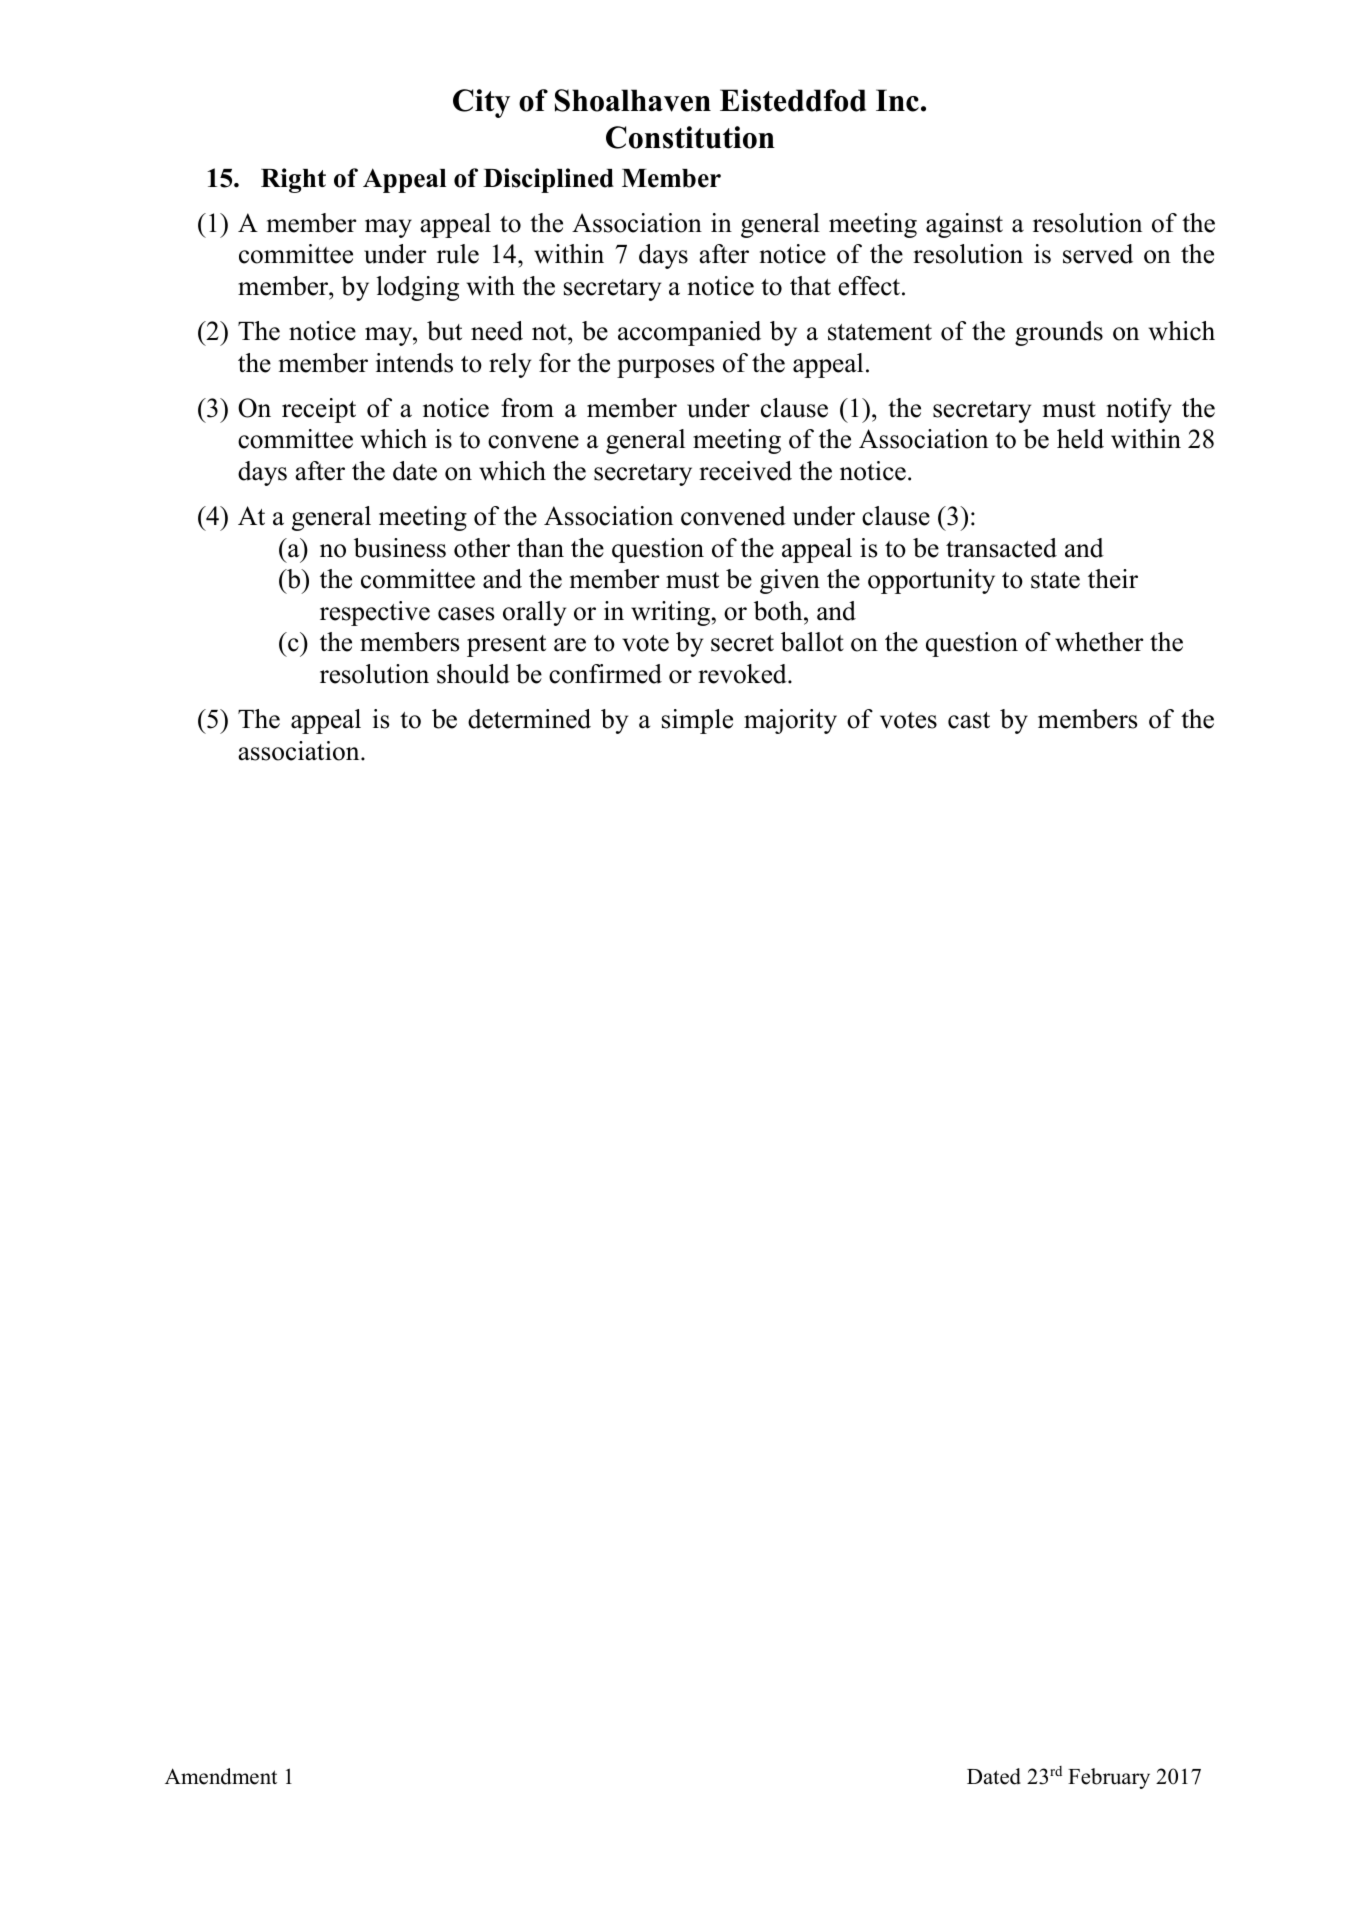  What do you see at coordinates (1080, 439) in the screenshot?
I see `held` at bounding box center [1080, 439].
